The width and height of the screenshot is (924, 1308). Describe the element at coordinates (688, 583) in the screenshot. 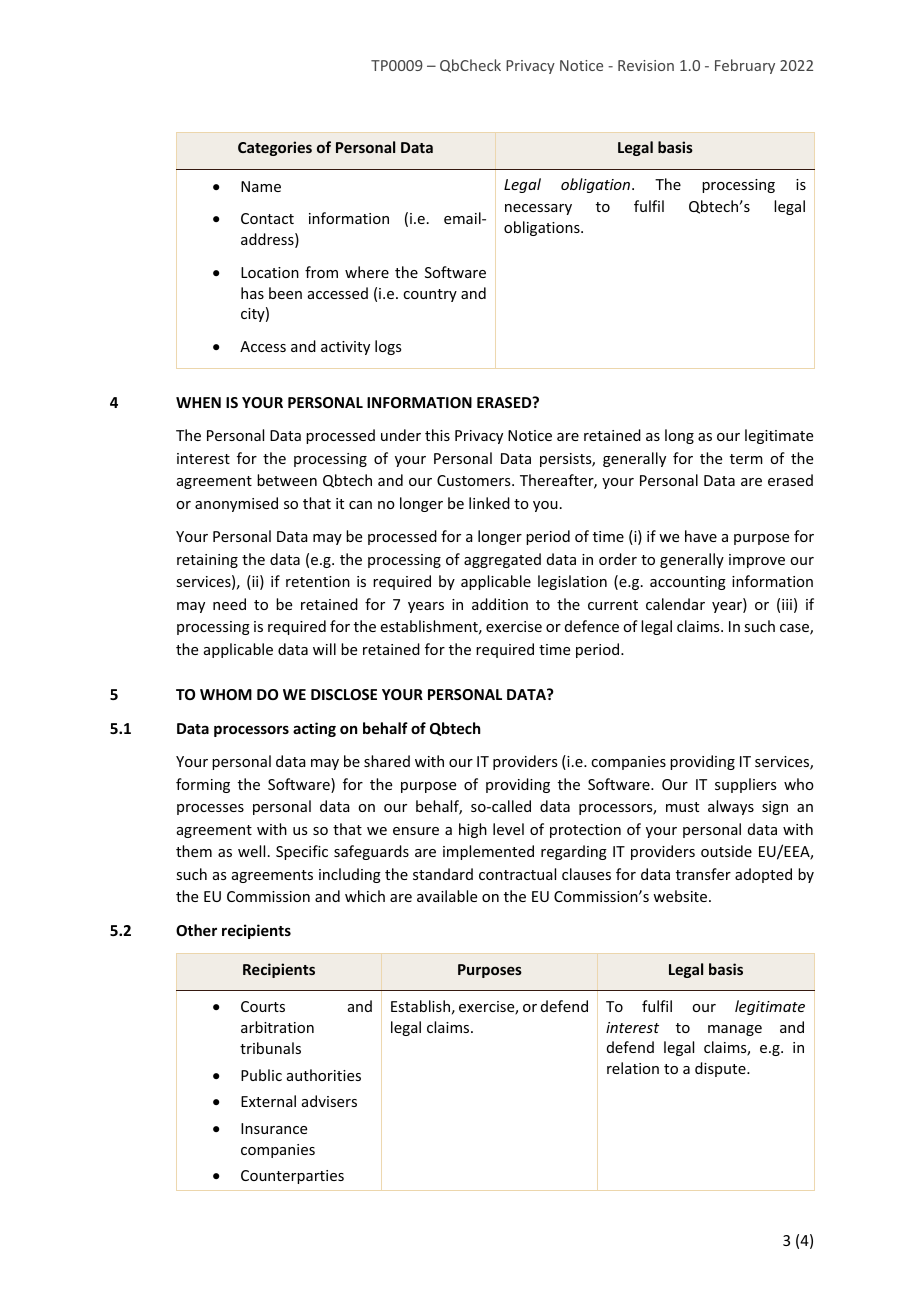

I see `accounting` at that location.
